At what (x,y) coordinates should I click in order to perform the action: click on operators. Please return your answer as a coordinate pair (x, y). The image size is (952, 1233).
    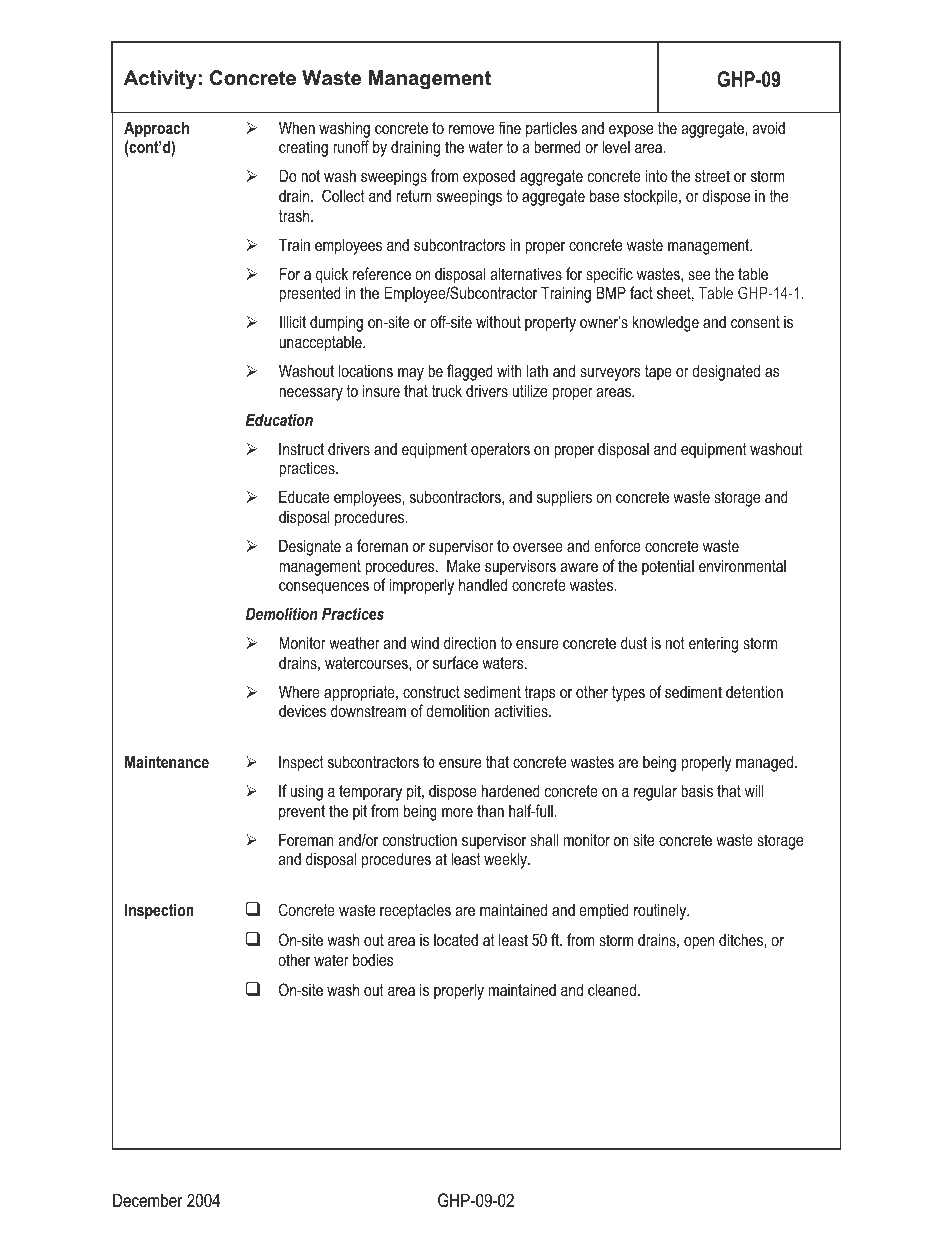
    Looking at the image, I should click on (500, 451).
